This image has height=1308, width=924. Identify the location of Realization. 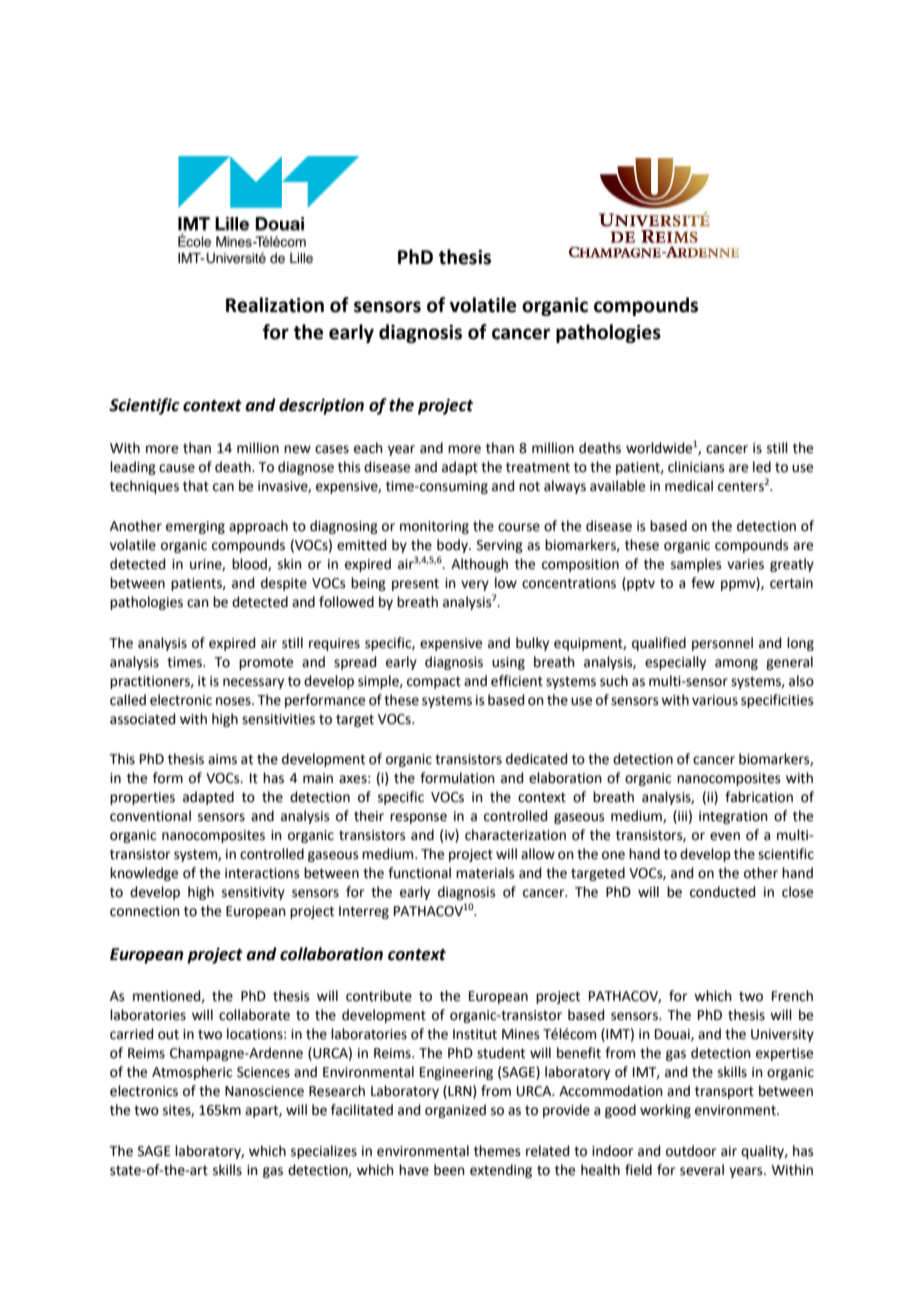
(275, 305).
